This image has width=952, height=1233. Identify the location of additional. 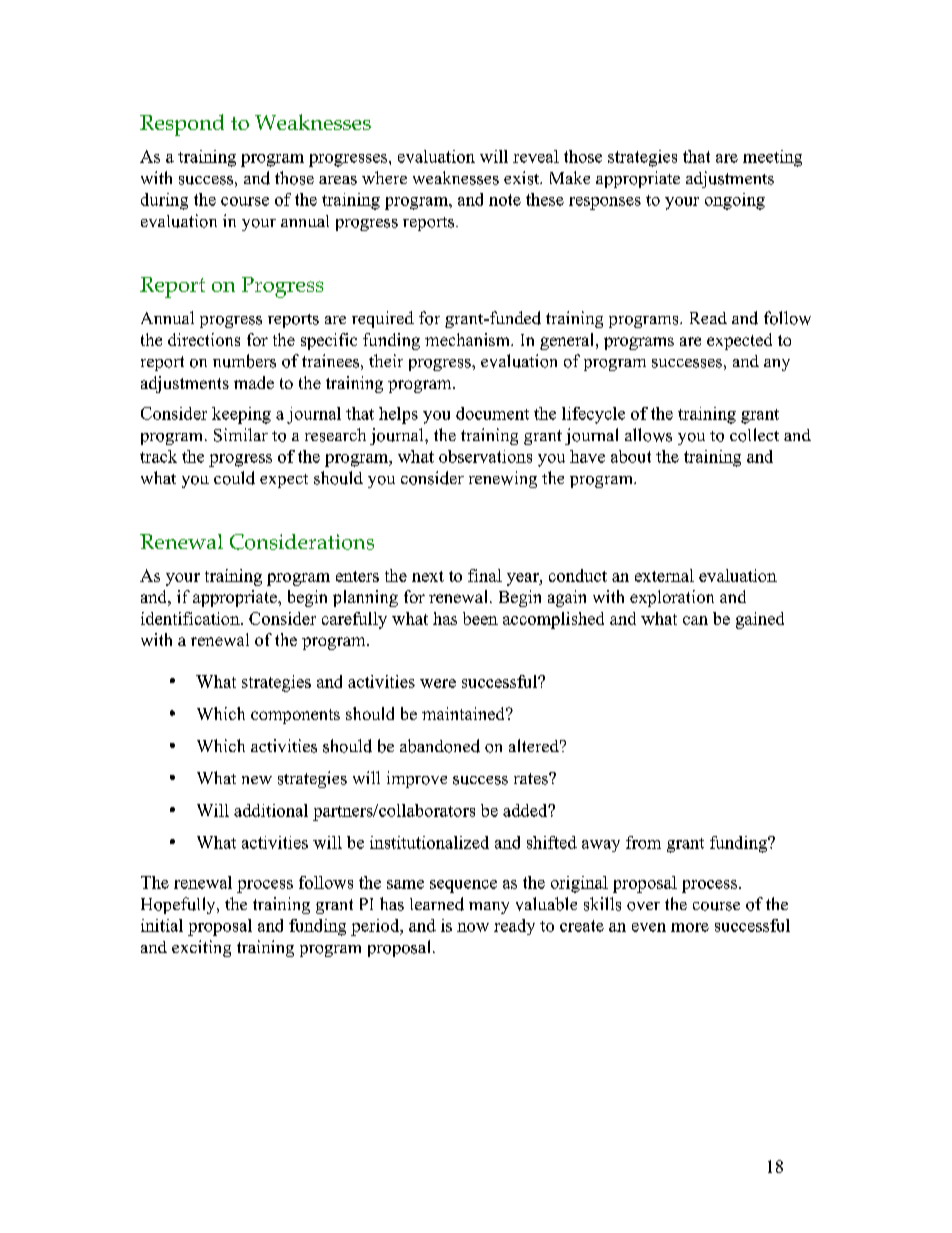
(271, 810).
